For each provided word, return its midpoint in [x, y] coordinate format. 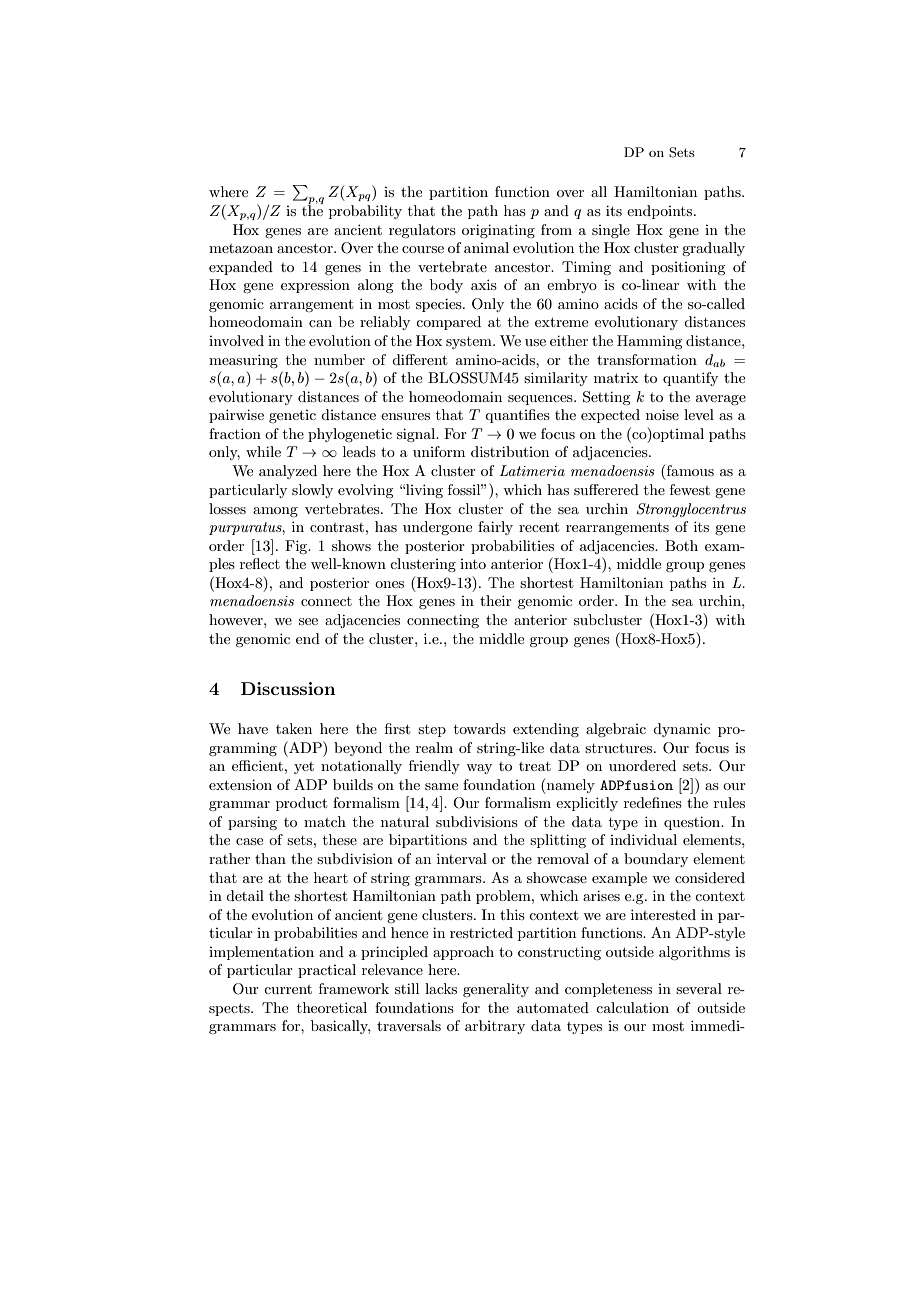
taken [294, 728]
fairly [495, 528]
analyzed [288, 472]
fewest [690, 489]
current [288, 989]
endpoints [661, 212]
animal [486, 247]
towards [480, 728]
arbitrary [495, 1027]
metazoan [241, 248]
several [699, 988]
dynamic [681, 730]
